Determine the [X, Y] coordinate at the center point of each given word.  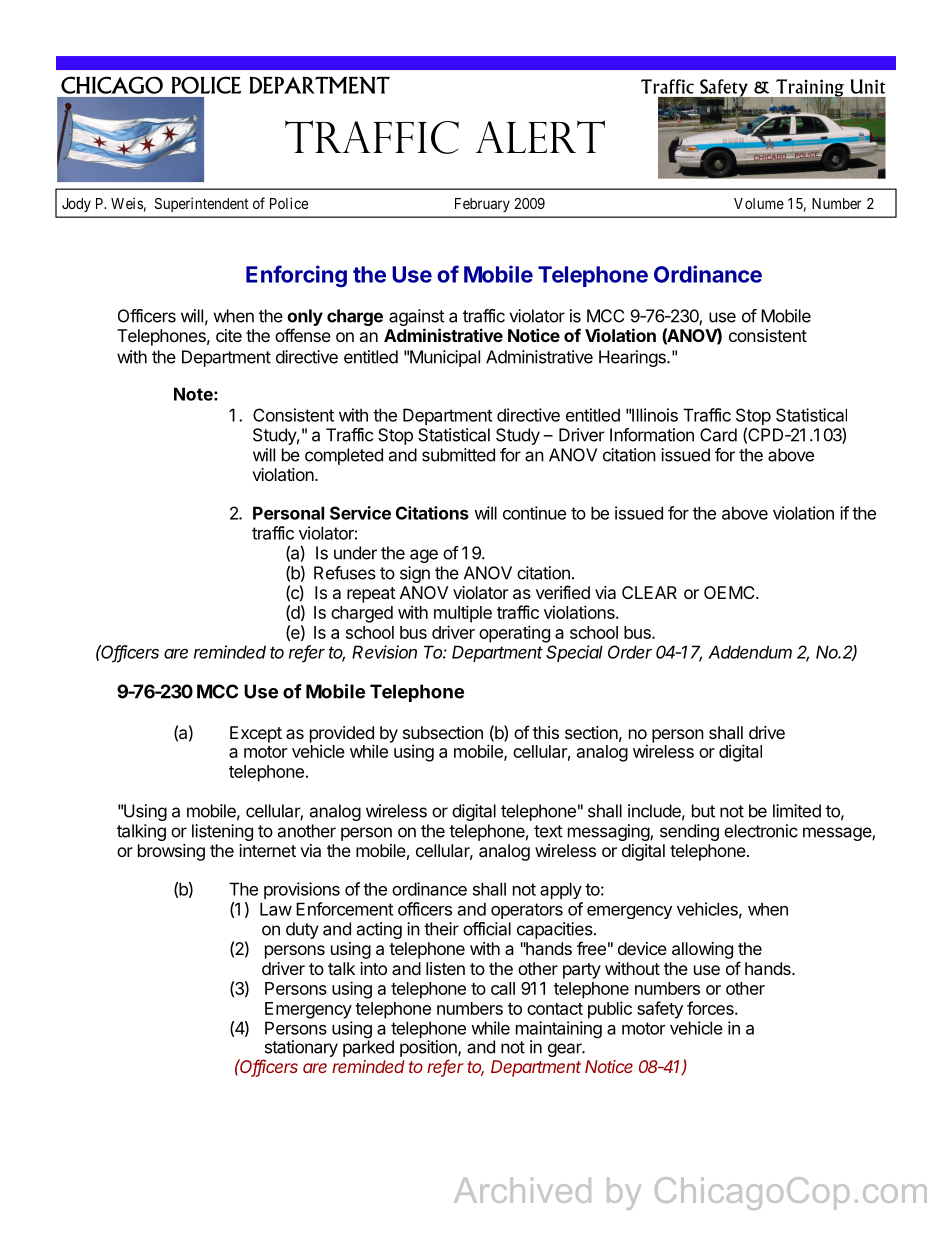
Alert [540, 136]
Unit [868, 86]
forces [711, 1008]
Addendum [750, 652]
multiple [463, 614]
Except [256, 734]
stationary [301, 1048]
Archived [522, 1190]
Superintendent [202, 204]
